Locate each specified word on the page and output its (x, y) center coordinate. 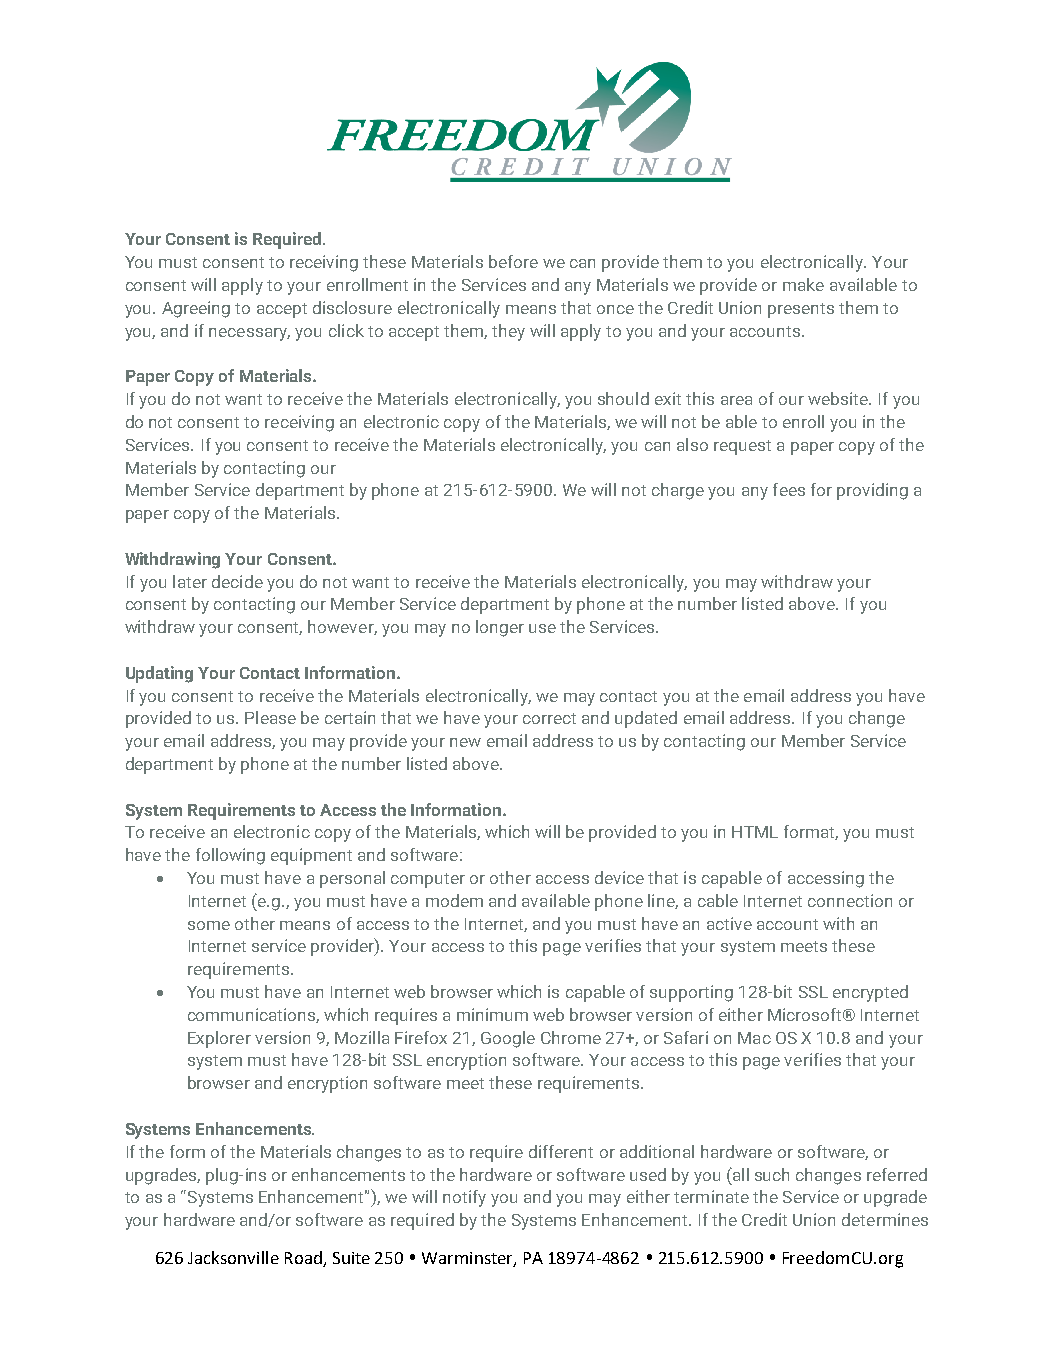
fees (789, 489)
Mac (754, 1038)
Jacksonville (233, 1257)
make (803, 284)
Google (508, 1039)
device (619, 877)
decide (237, 581)
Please (270, 717)
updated (646, 719)
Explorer (219, 1039)
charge (678, 491)
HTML (755, 832)
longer (500, 628)
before (513, 261)
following (230, 856)
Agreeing (196, 309)
